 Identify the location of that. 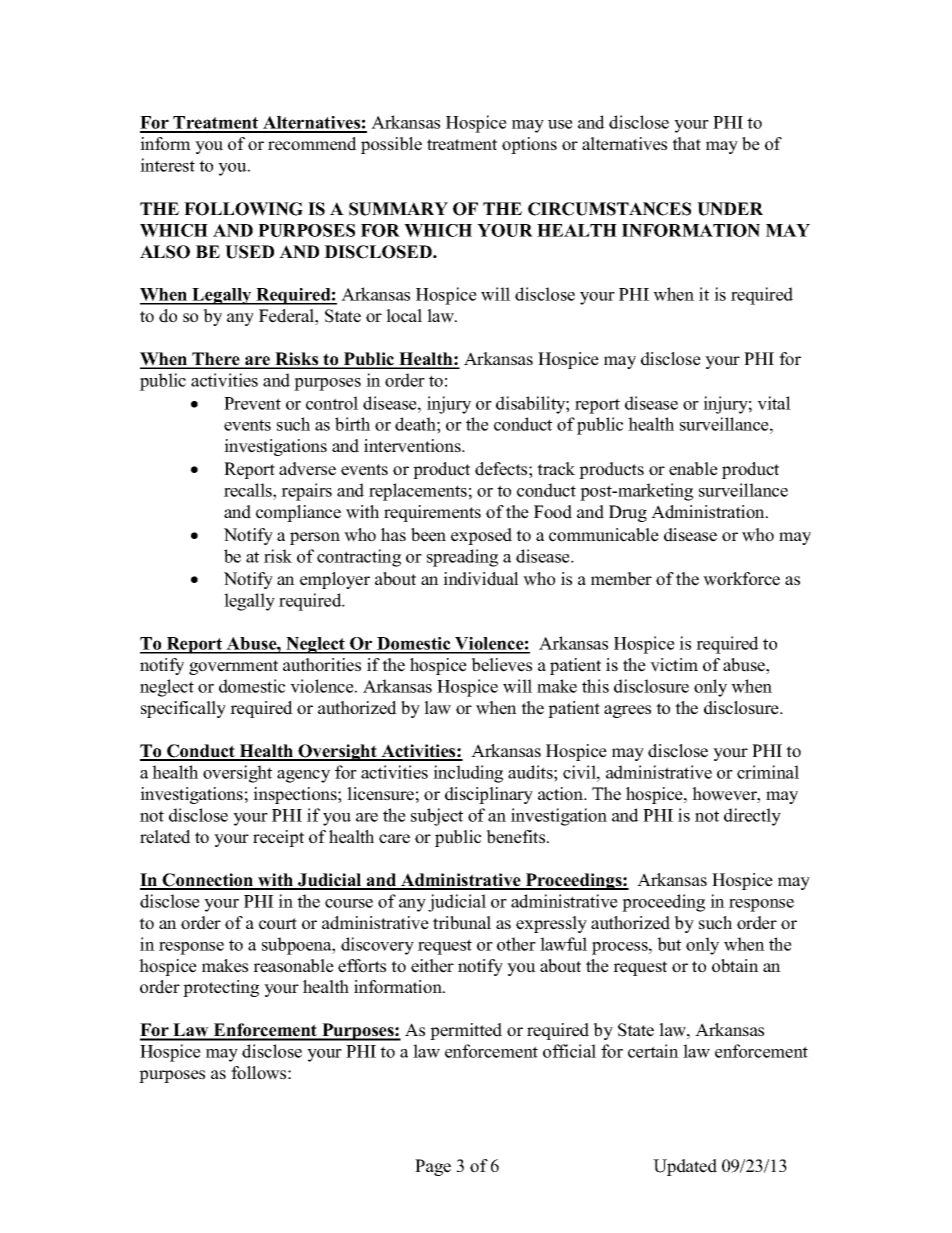
(686, 143).
